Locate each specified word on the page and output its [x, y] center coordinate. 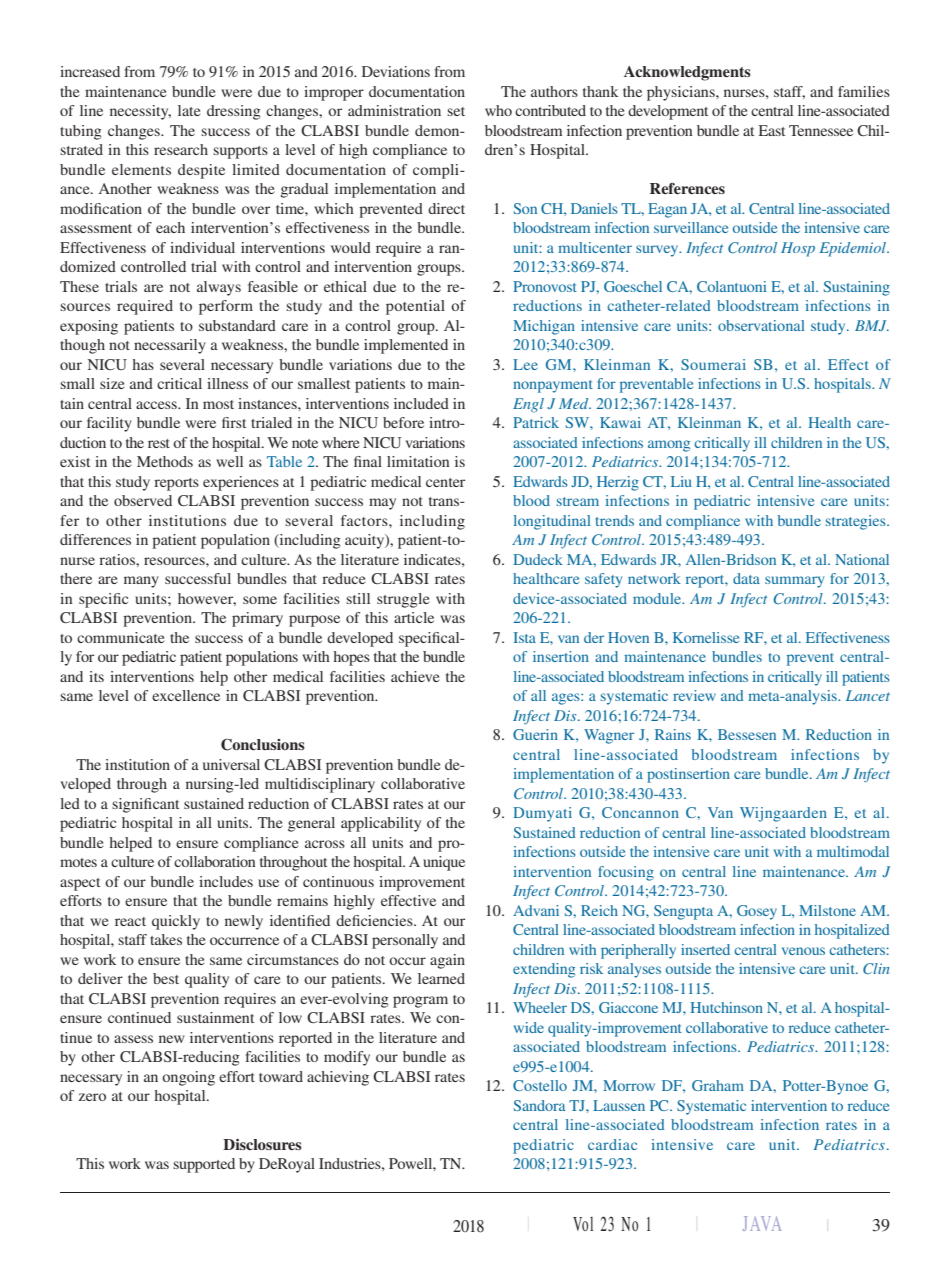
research [181, 149]
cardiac [612, 1144]
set [456, 111]
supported [204, 1165]
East [772, 130]
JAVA [762, 1223]
